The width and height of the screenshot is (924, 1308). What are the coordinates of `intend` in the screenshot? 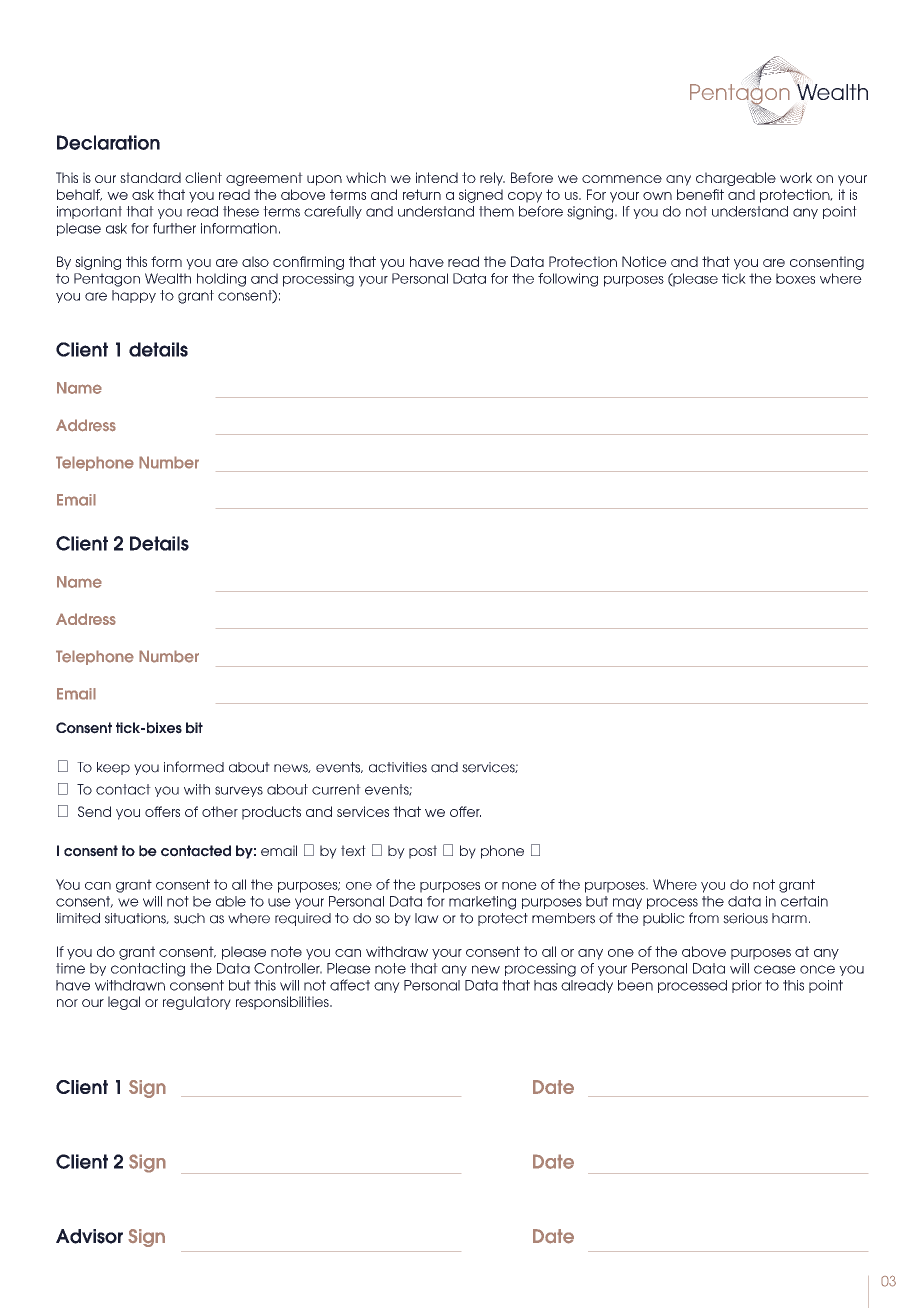 It's located at (437, 177).
